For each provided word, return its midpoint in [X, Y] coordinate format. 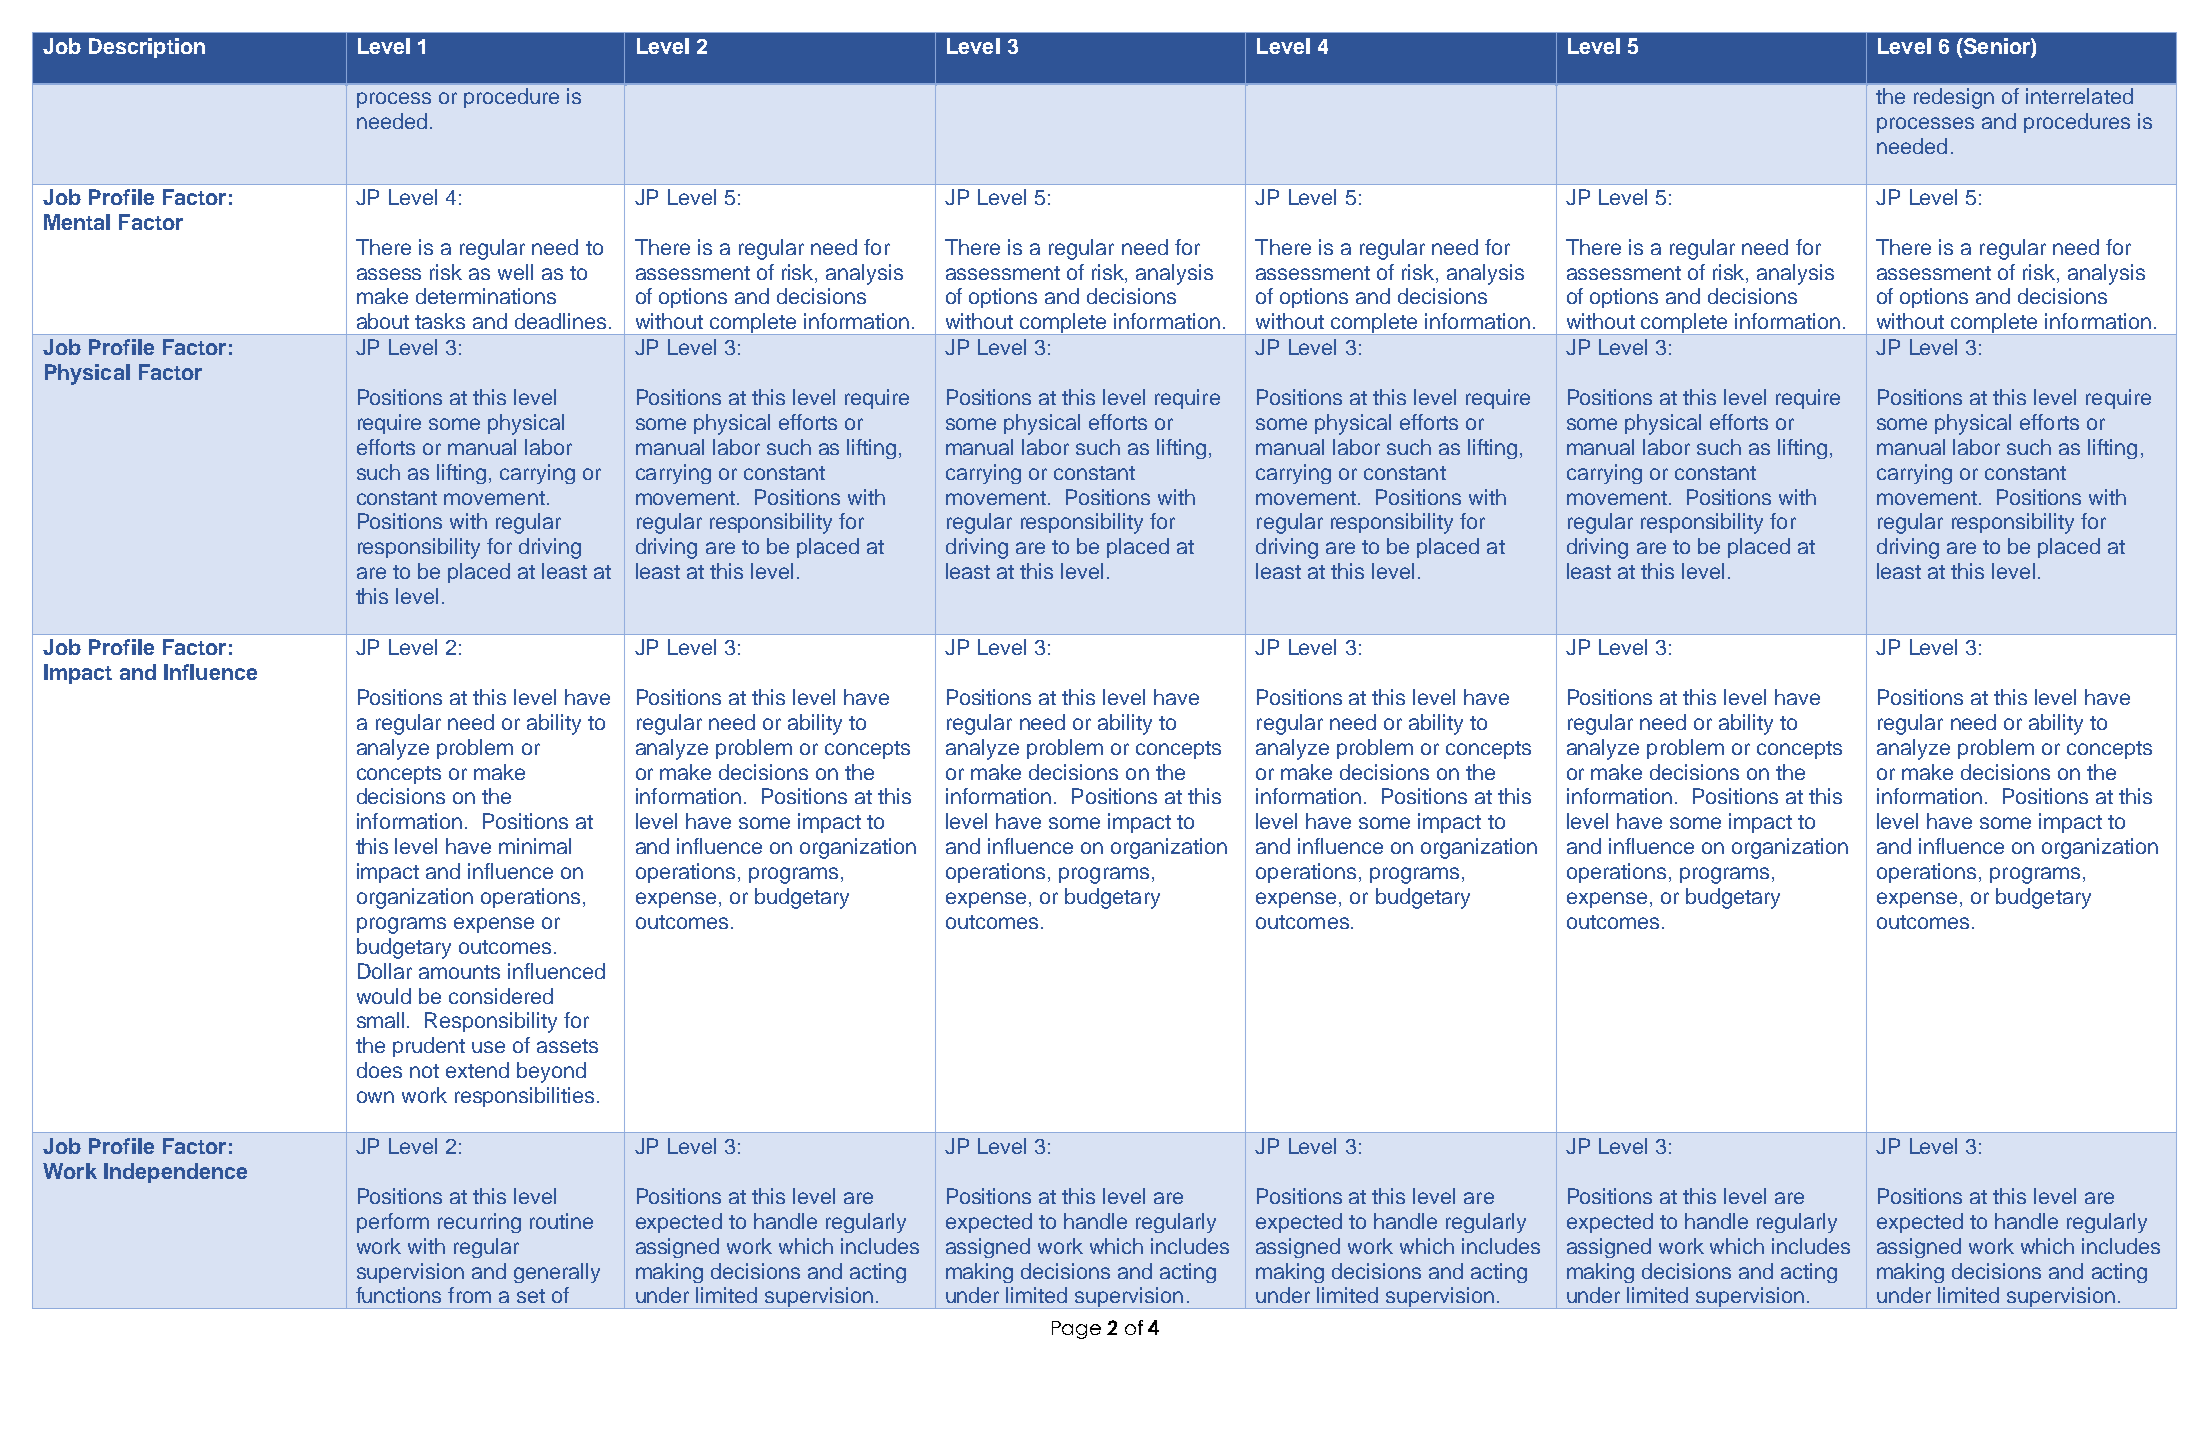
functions [398, 1295]
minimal [535, 846]
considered [501, 996]
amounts [459, 972]
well [515, 272]
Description [147, 48]
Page [1076, 1330]
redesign [1954, 98]
